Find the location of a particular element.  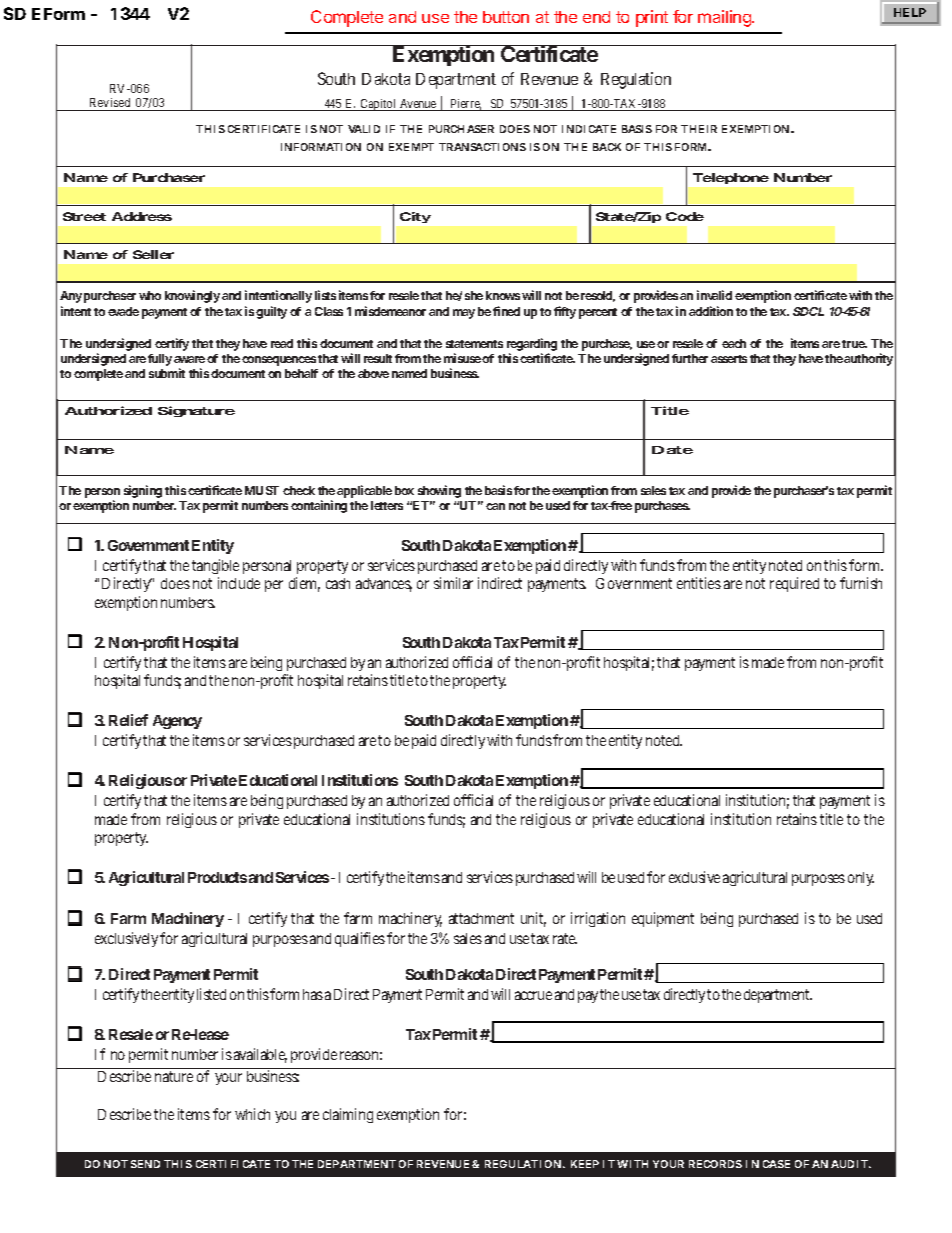

required is located at coordinates (794, 584).
